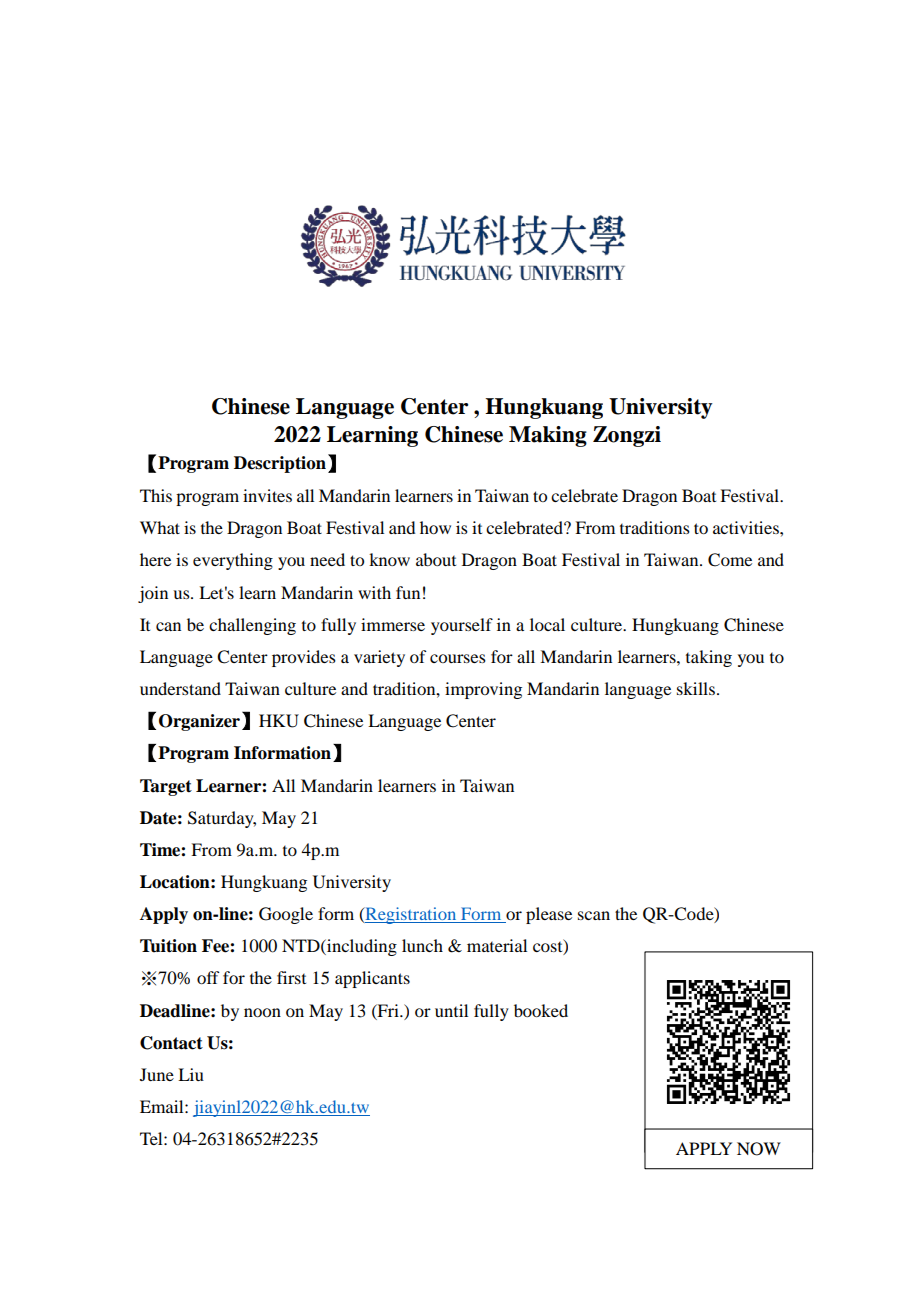  Describe the element at coordinates (541, 1010) in the page. I see `booked` at that location.
